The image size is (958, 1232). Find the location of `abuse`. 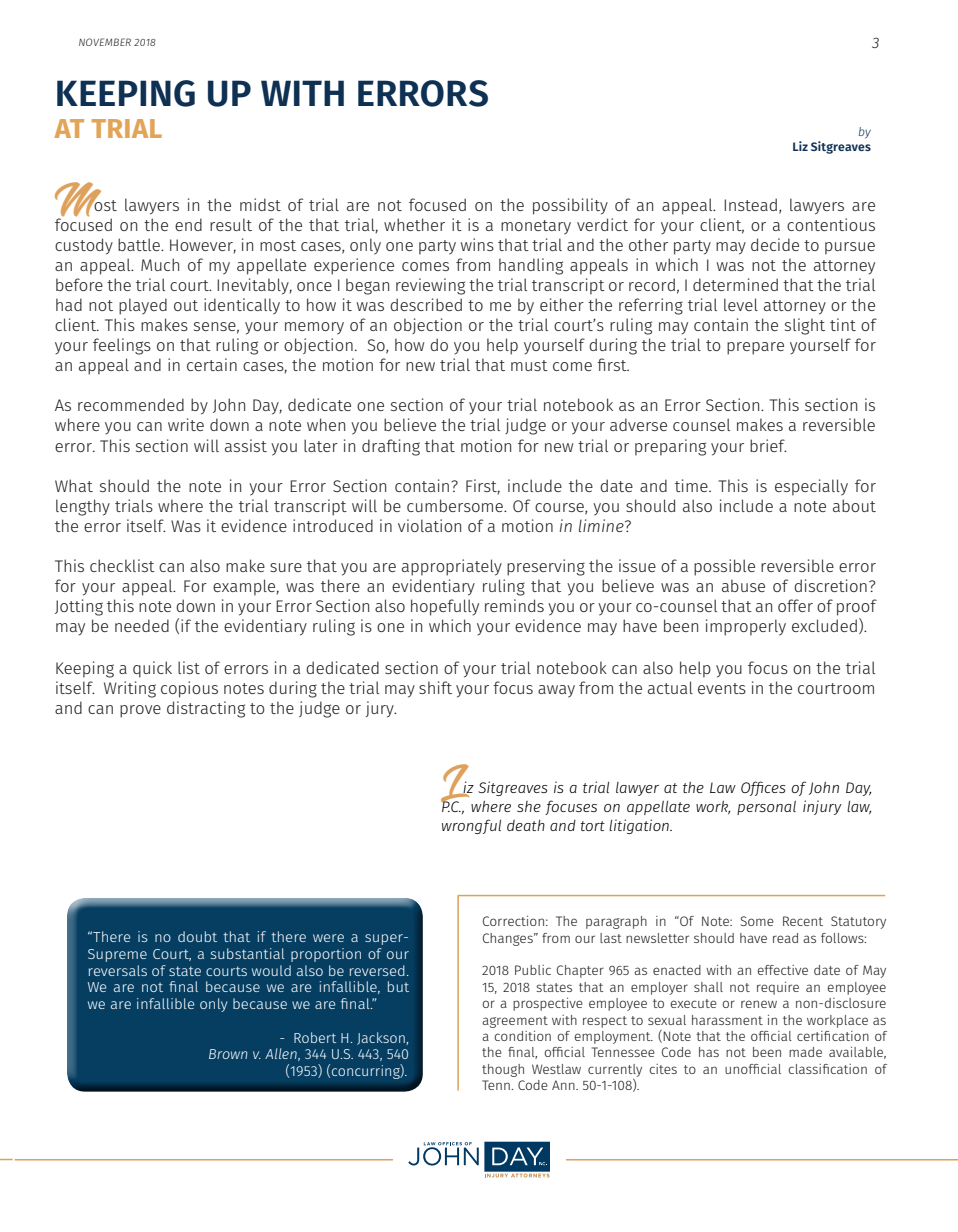

abuse is located at coordinates (743, 585).
